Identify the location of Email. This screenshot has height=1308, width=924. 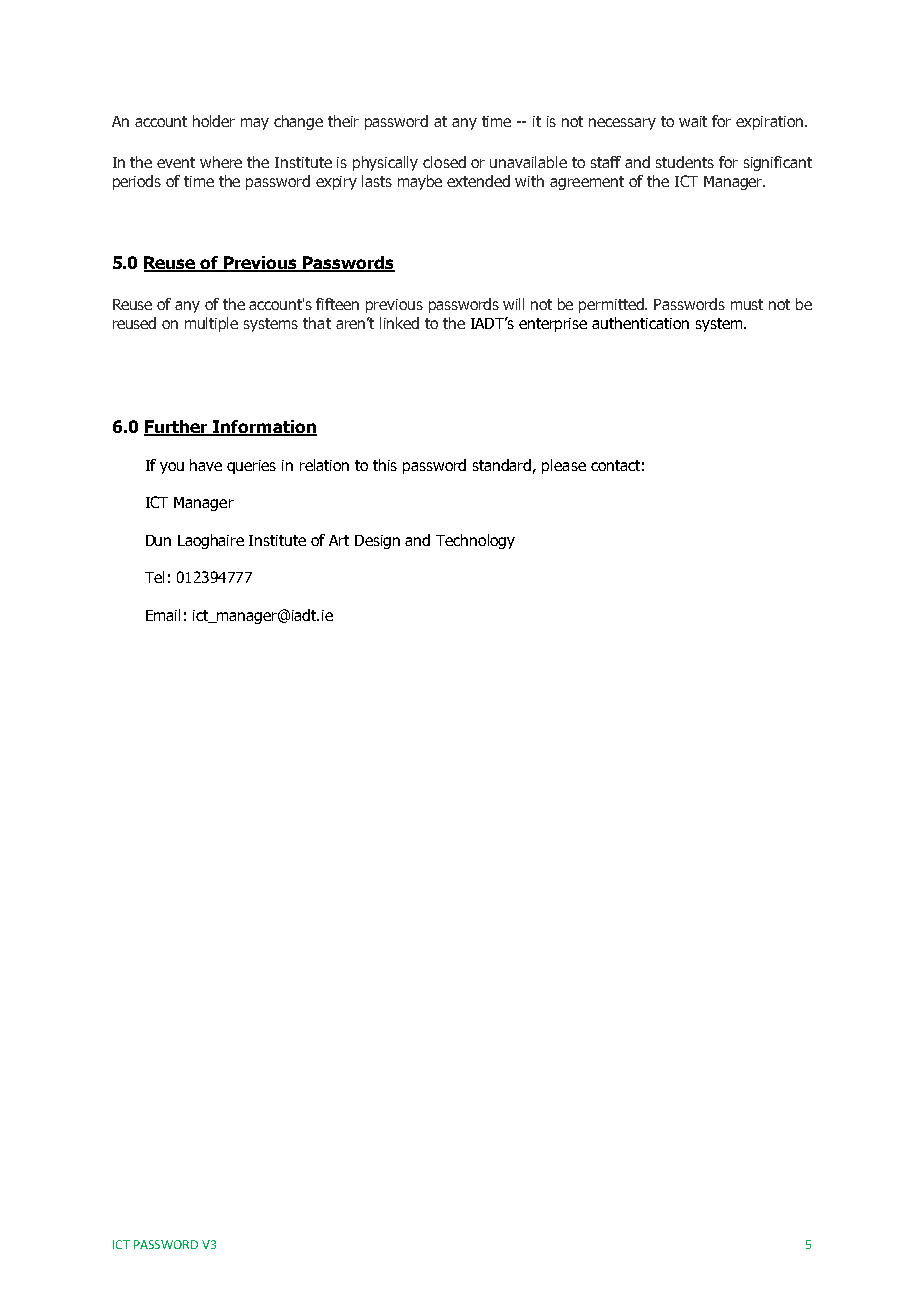
(163, 615).
